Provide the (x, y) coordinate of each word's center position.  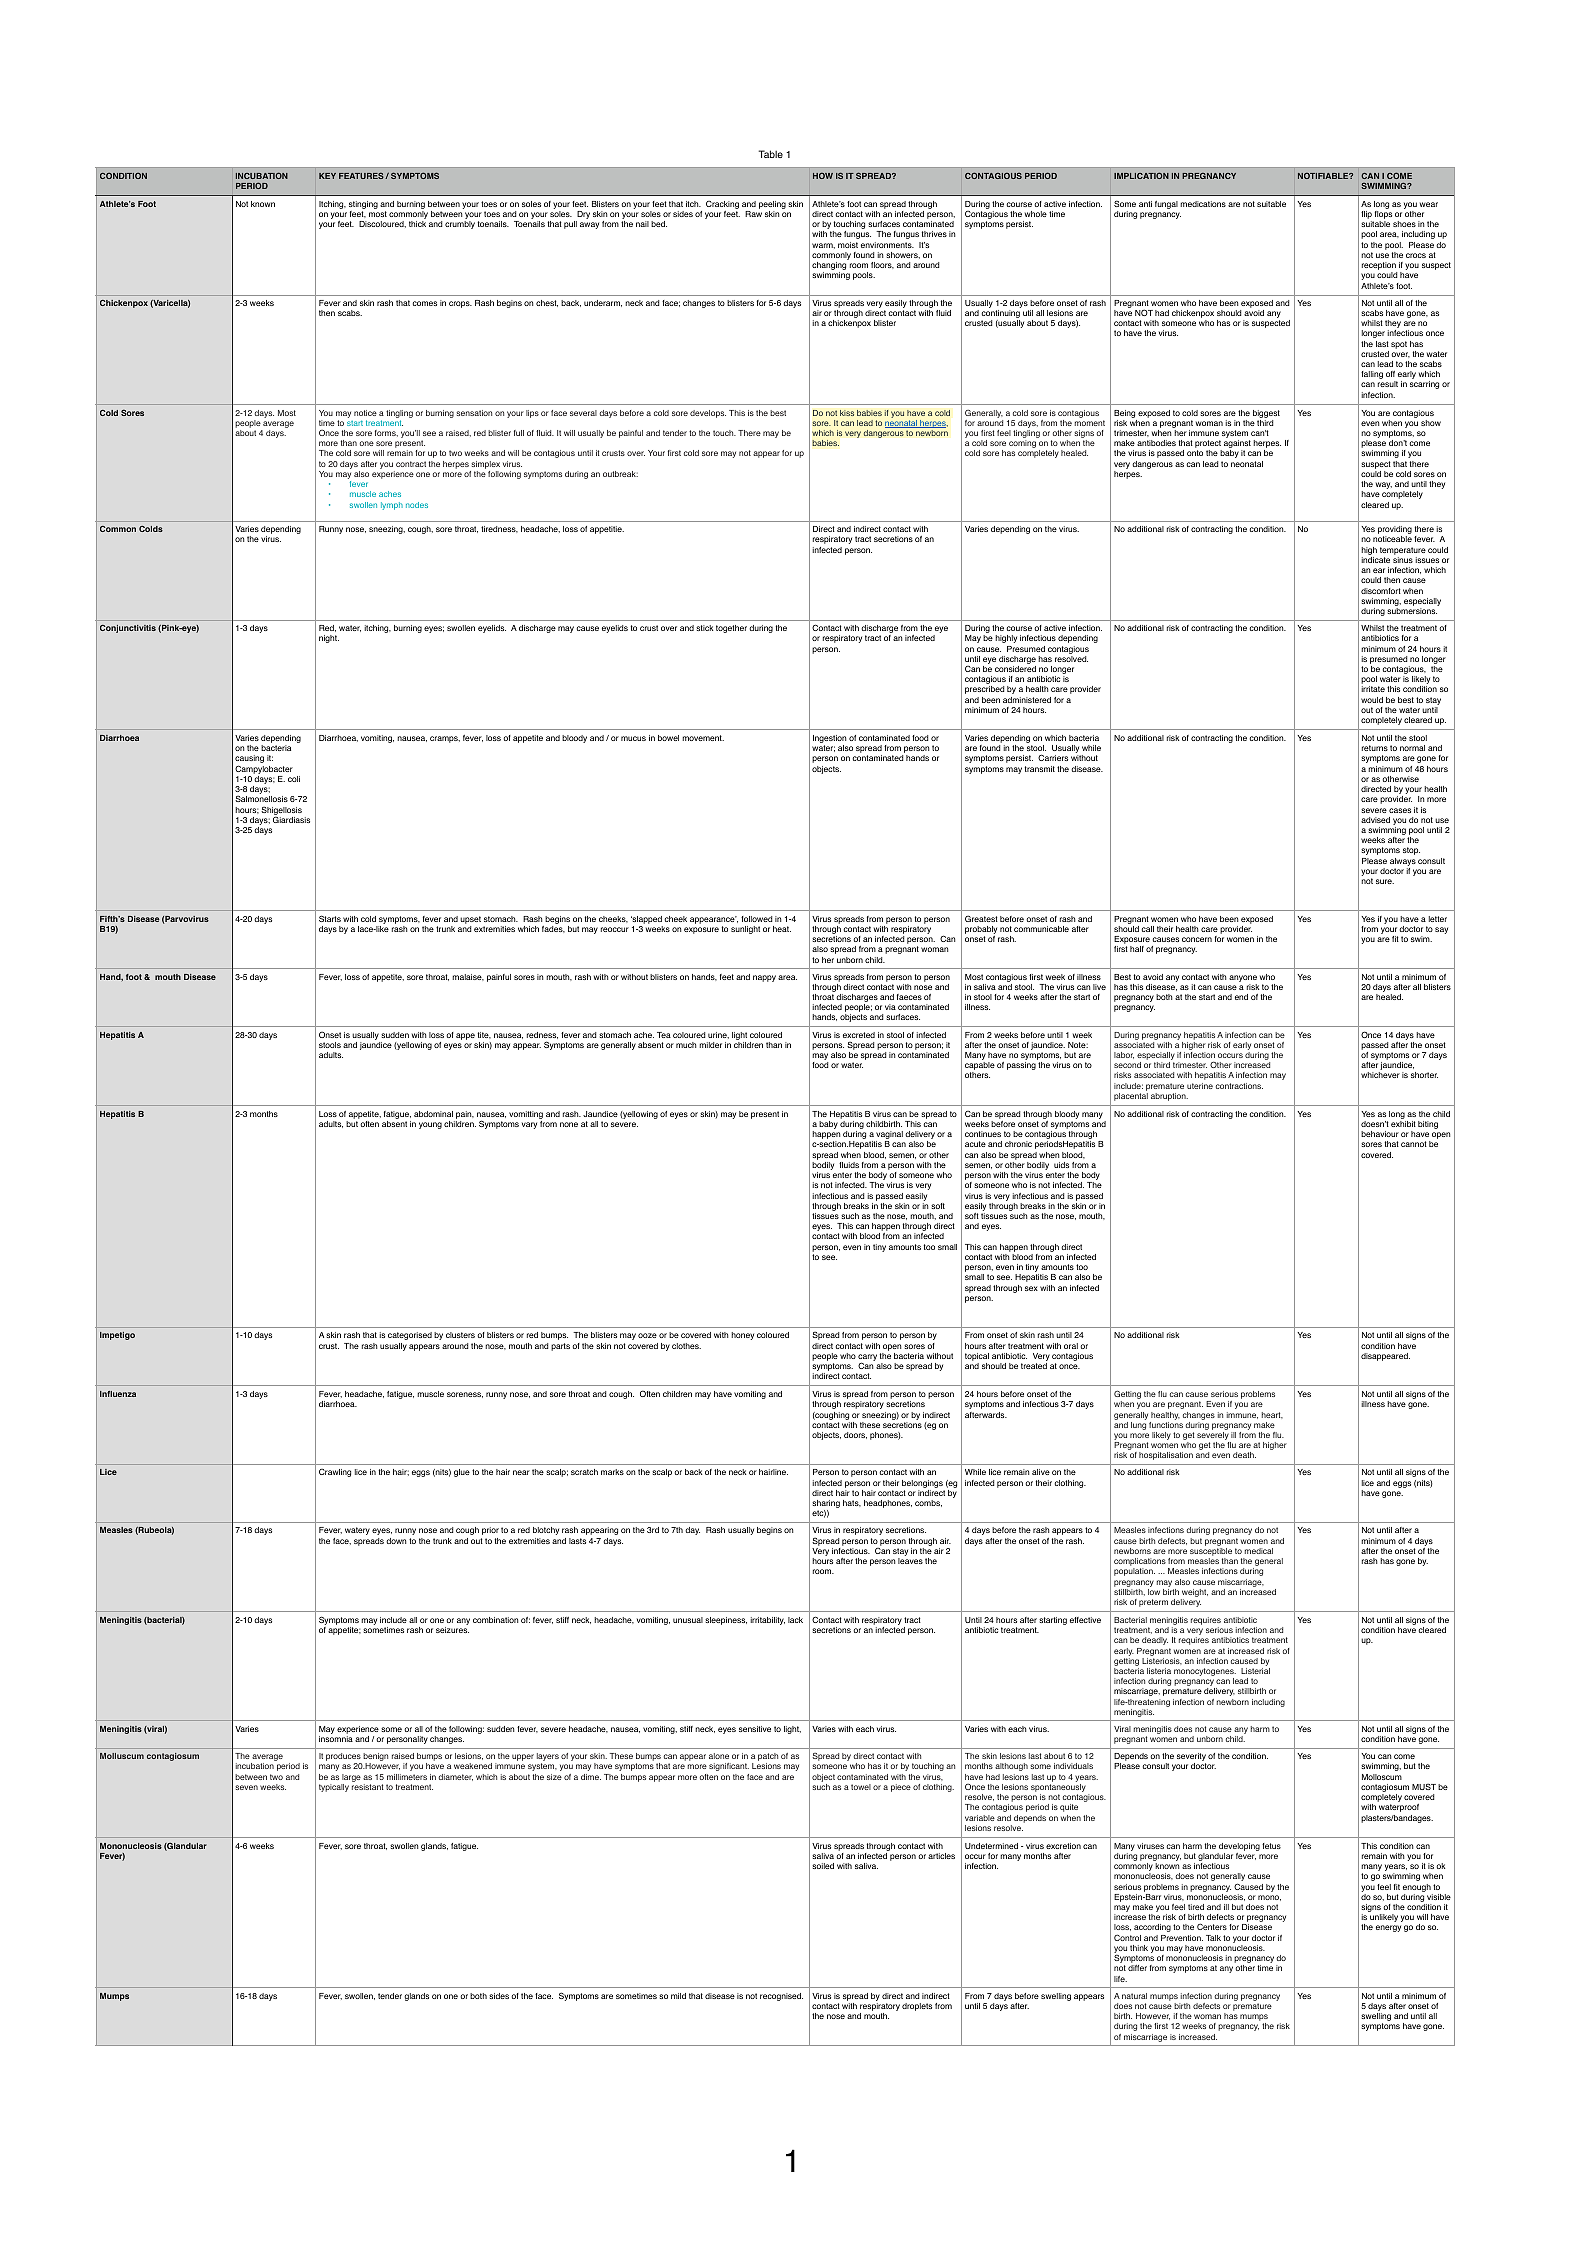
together (731, 629)
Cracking (722, 206)
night (329, 639)
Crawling (335, 1473)
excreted (859, 1035)
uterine (1200, 1086)
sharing (826, 1505)
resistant (368, 1787)
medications (1203, 204)
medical (1259, 1551)
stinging (363, 206)
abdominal (433, 1114)
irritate (1373, 689)
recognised (781, 1997)
